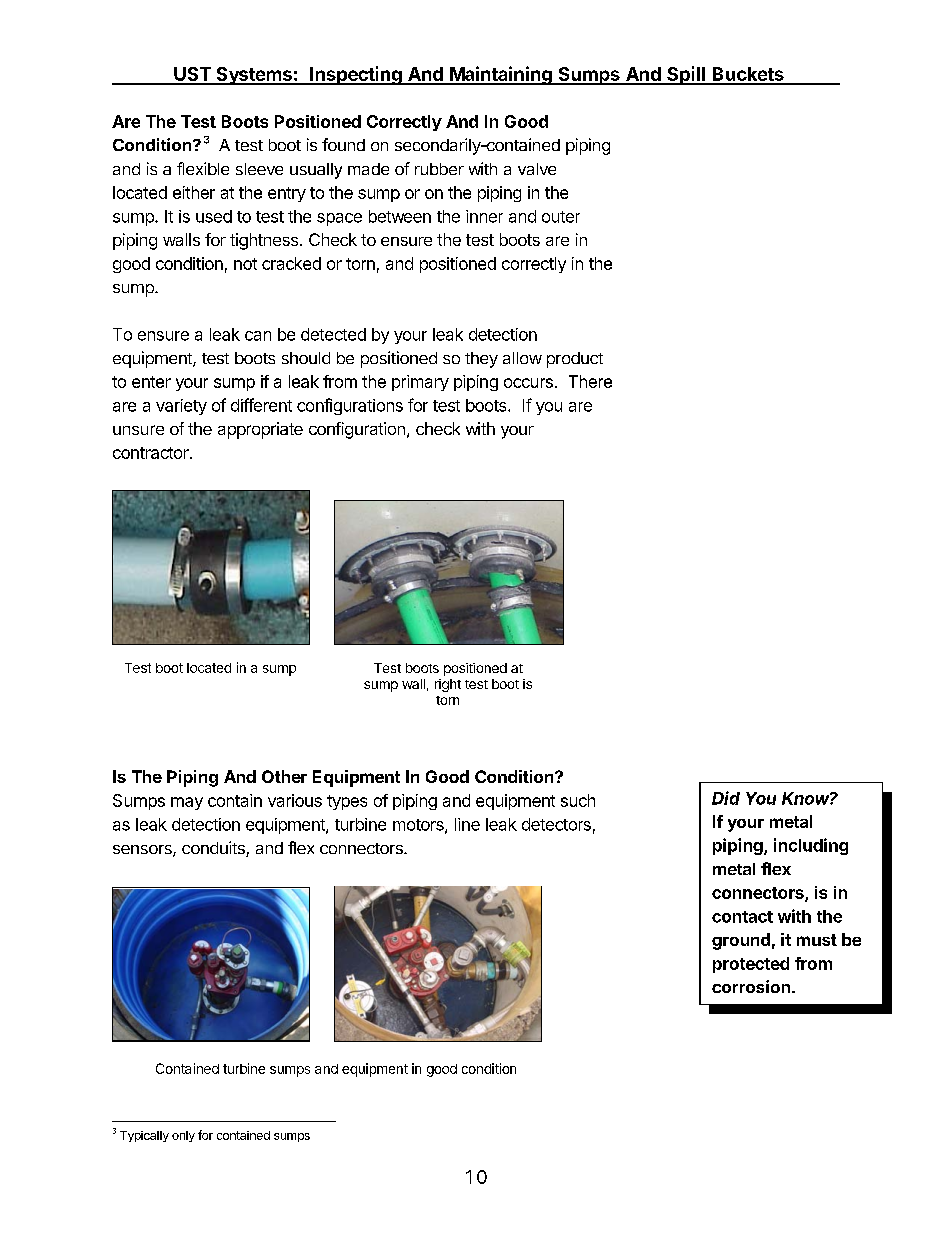 This page has width=952, height=1233. I want to click on contact, so click(742, 917).
